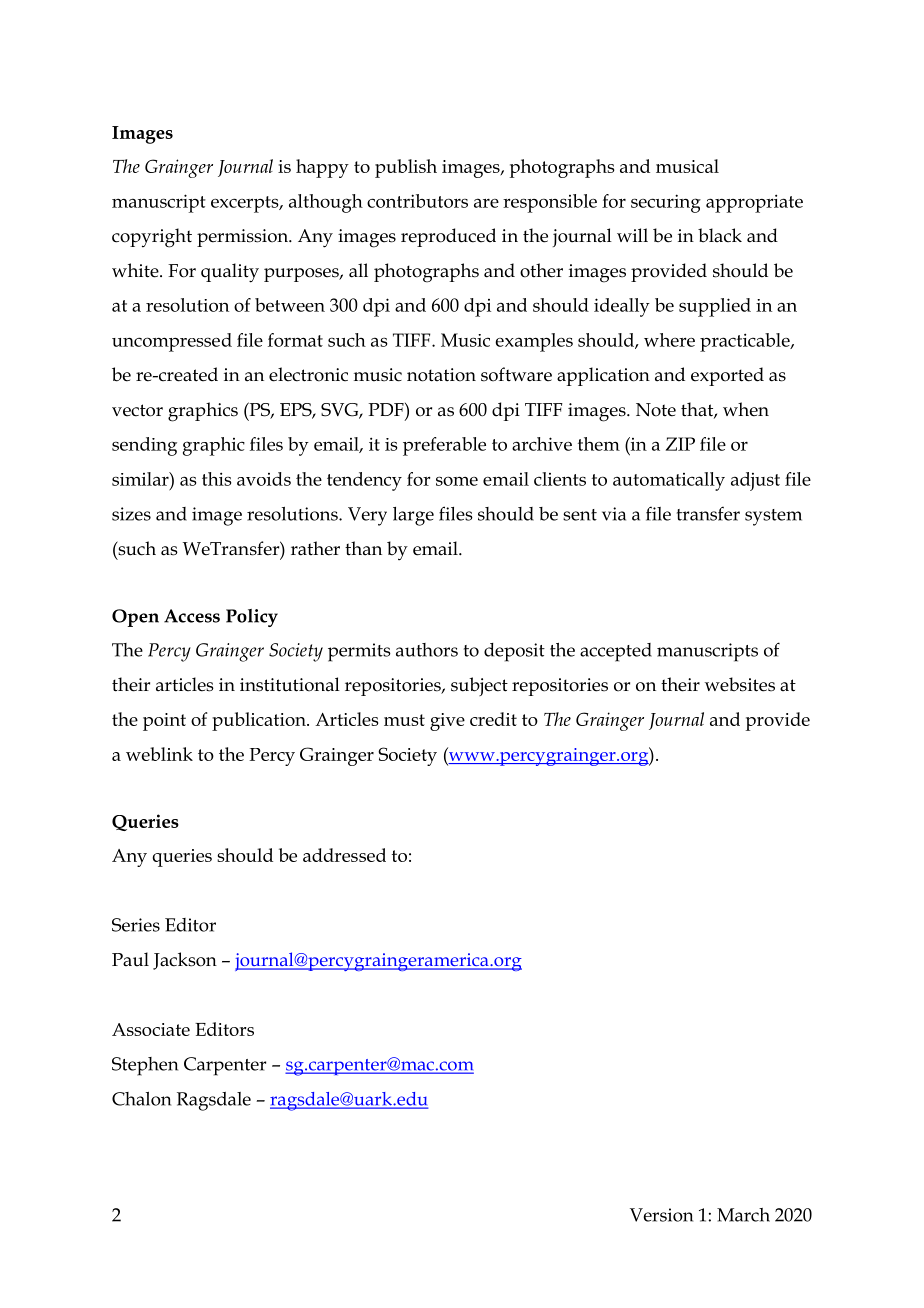 This screenshot has height=1308, width=924. I want to click on securing, so click(666, 203).
